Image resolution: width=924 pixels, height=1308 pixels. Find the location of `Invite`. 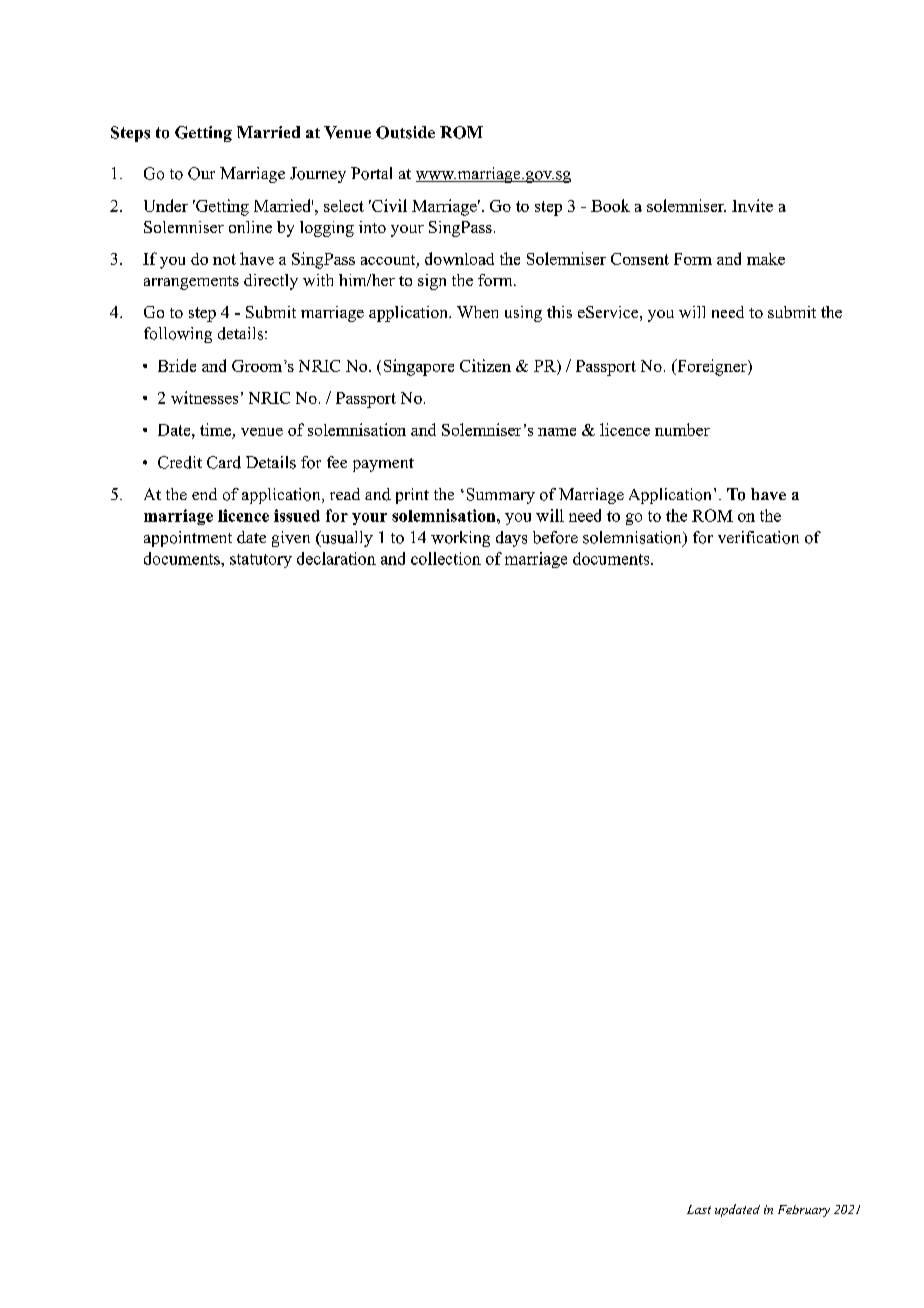

Invite is located at coordinates (752, 205).
